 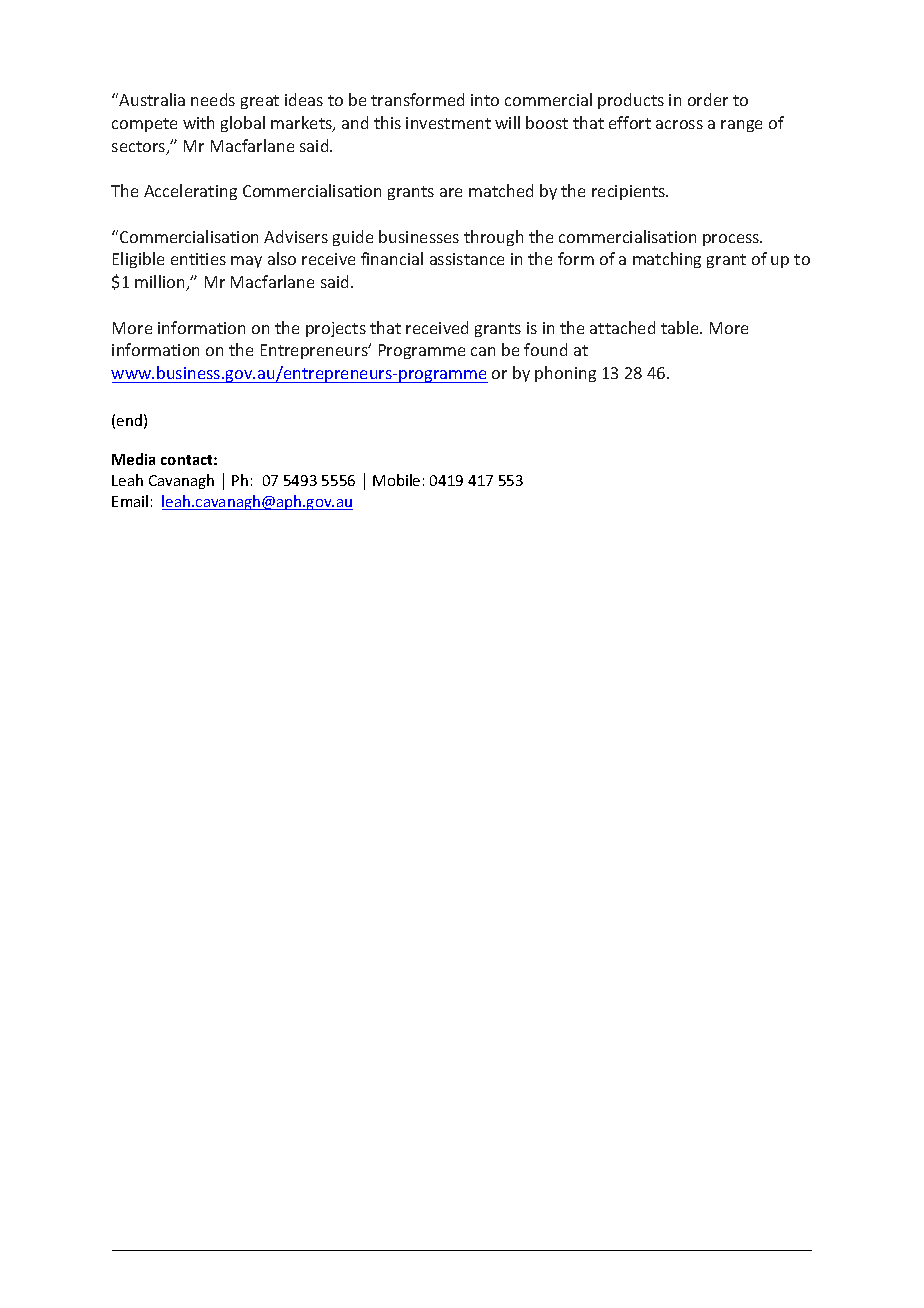 I want to click on across, so click(x=679, y=124).
